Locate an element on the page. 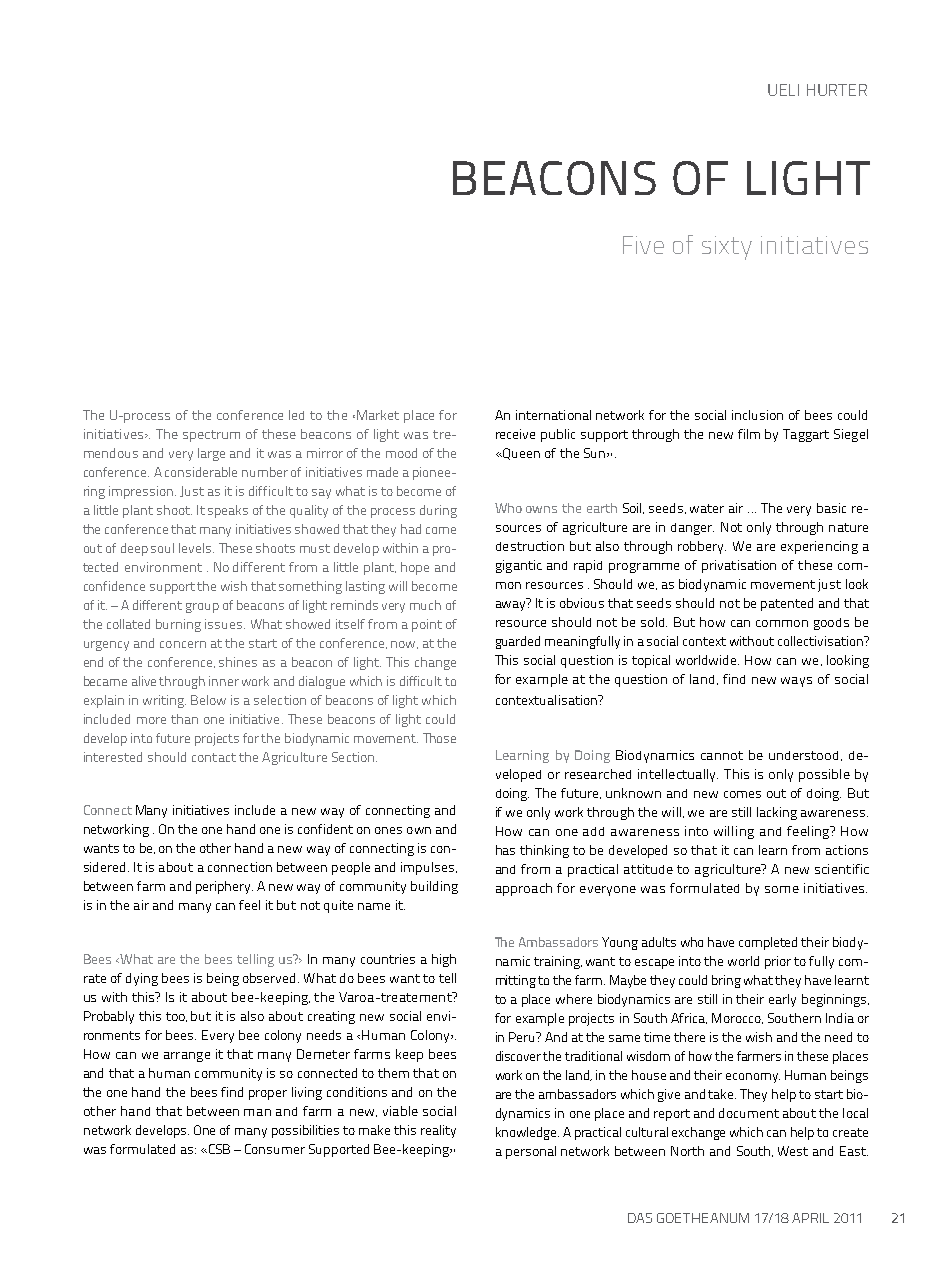  Queen is located at coordinates (520, 454).
